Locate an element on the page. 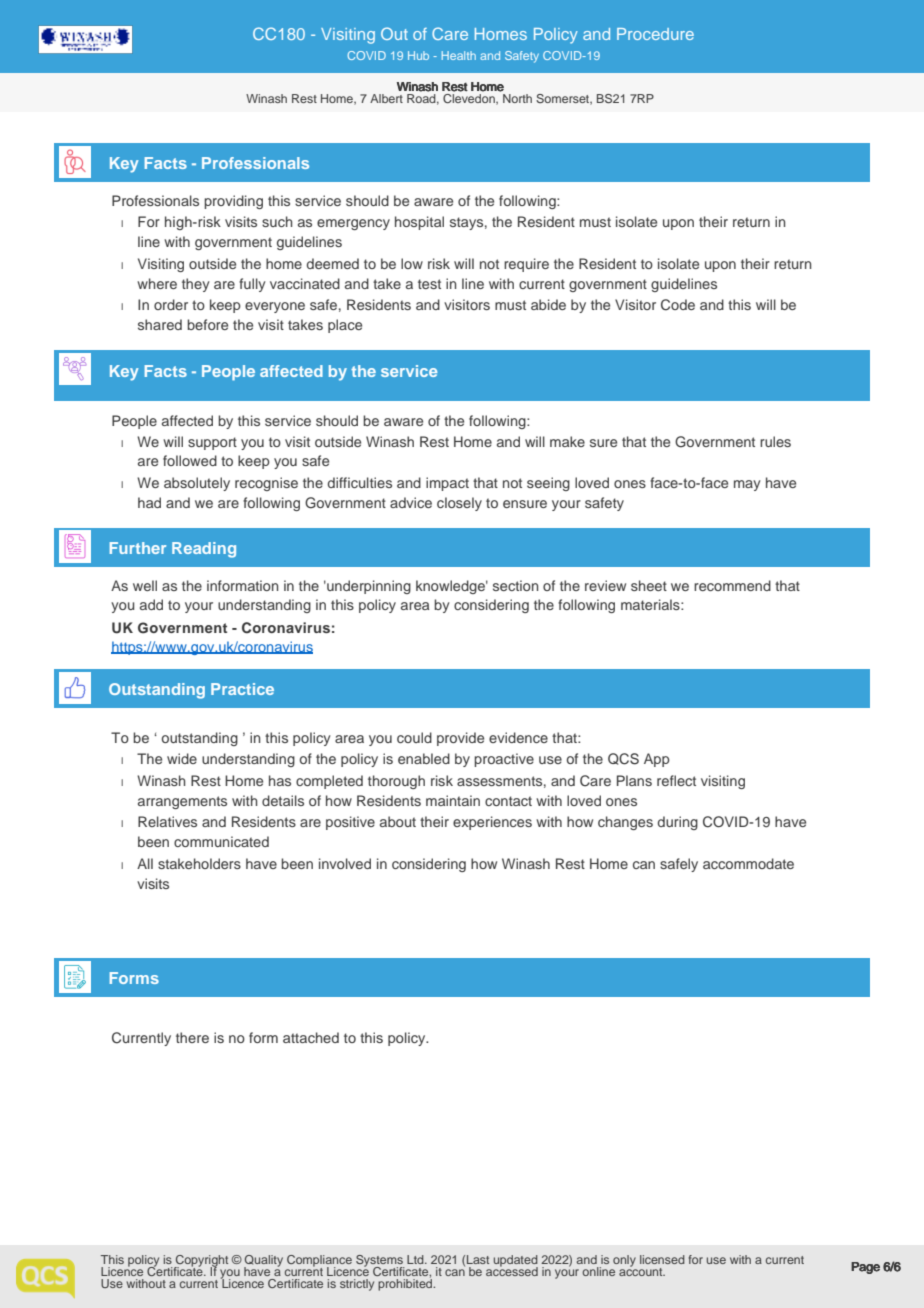 The height and width of the image is (1308, 924). North is located at coordinates (517, 98).
